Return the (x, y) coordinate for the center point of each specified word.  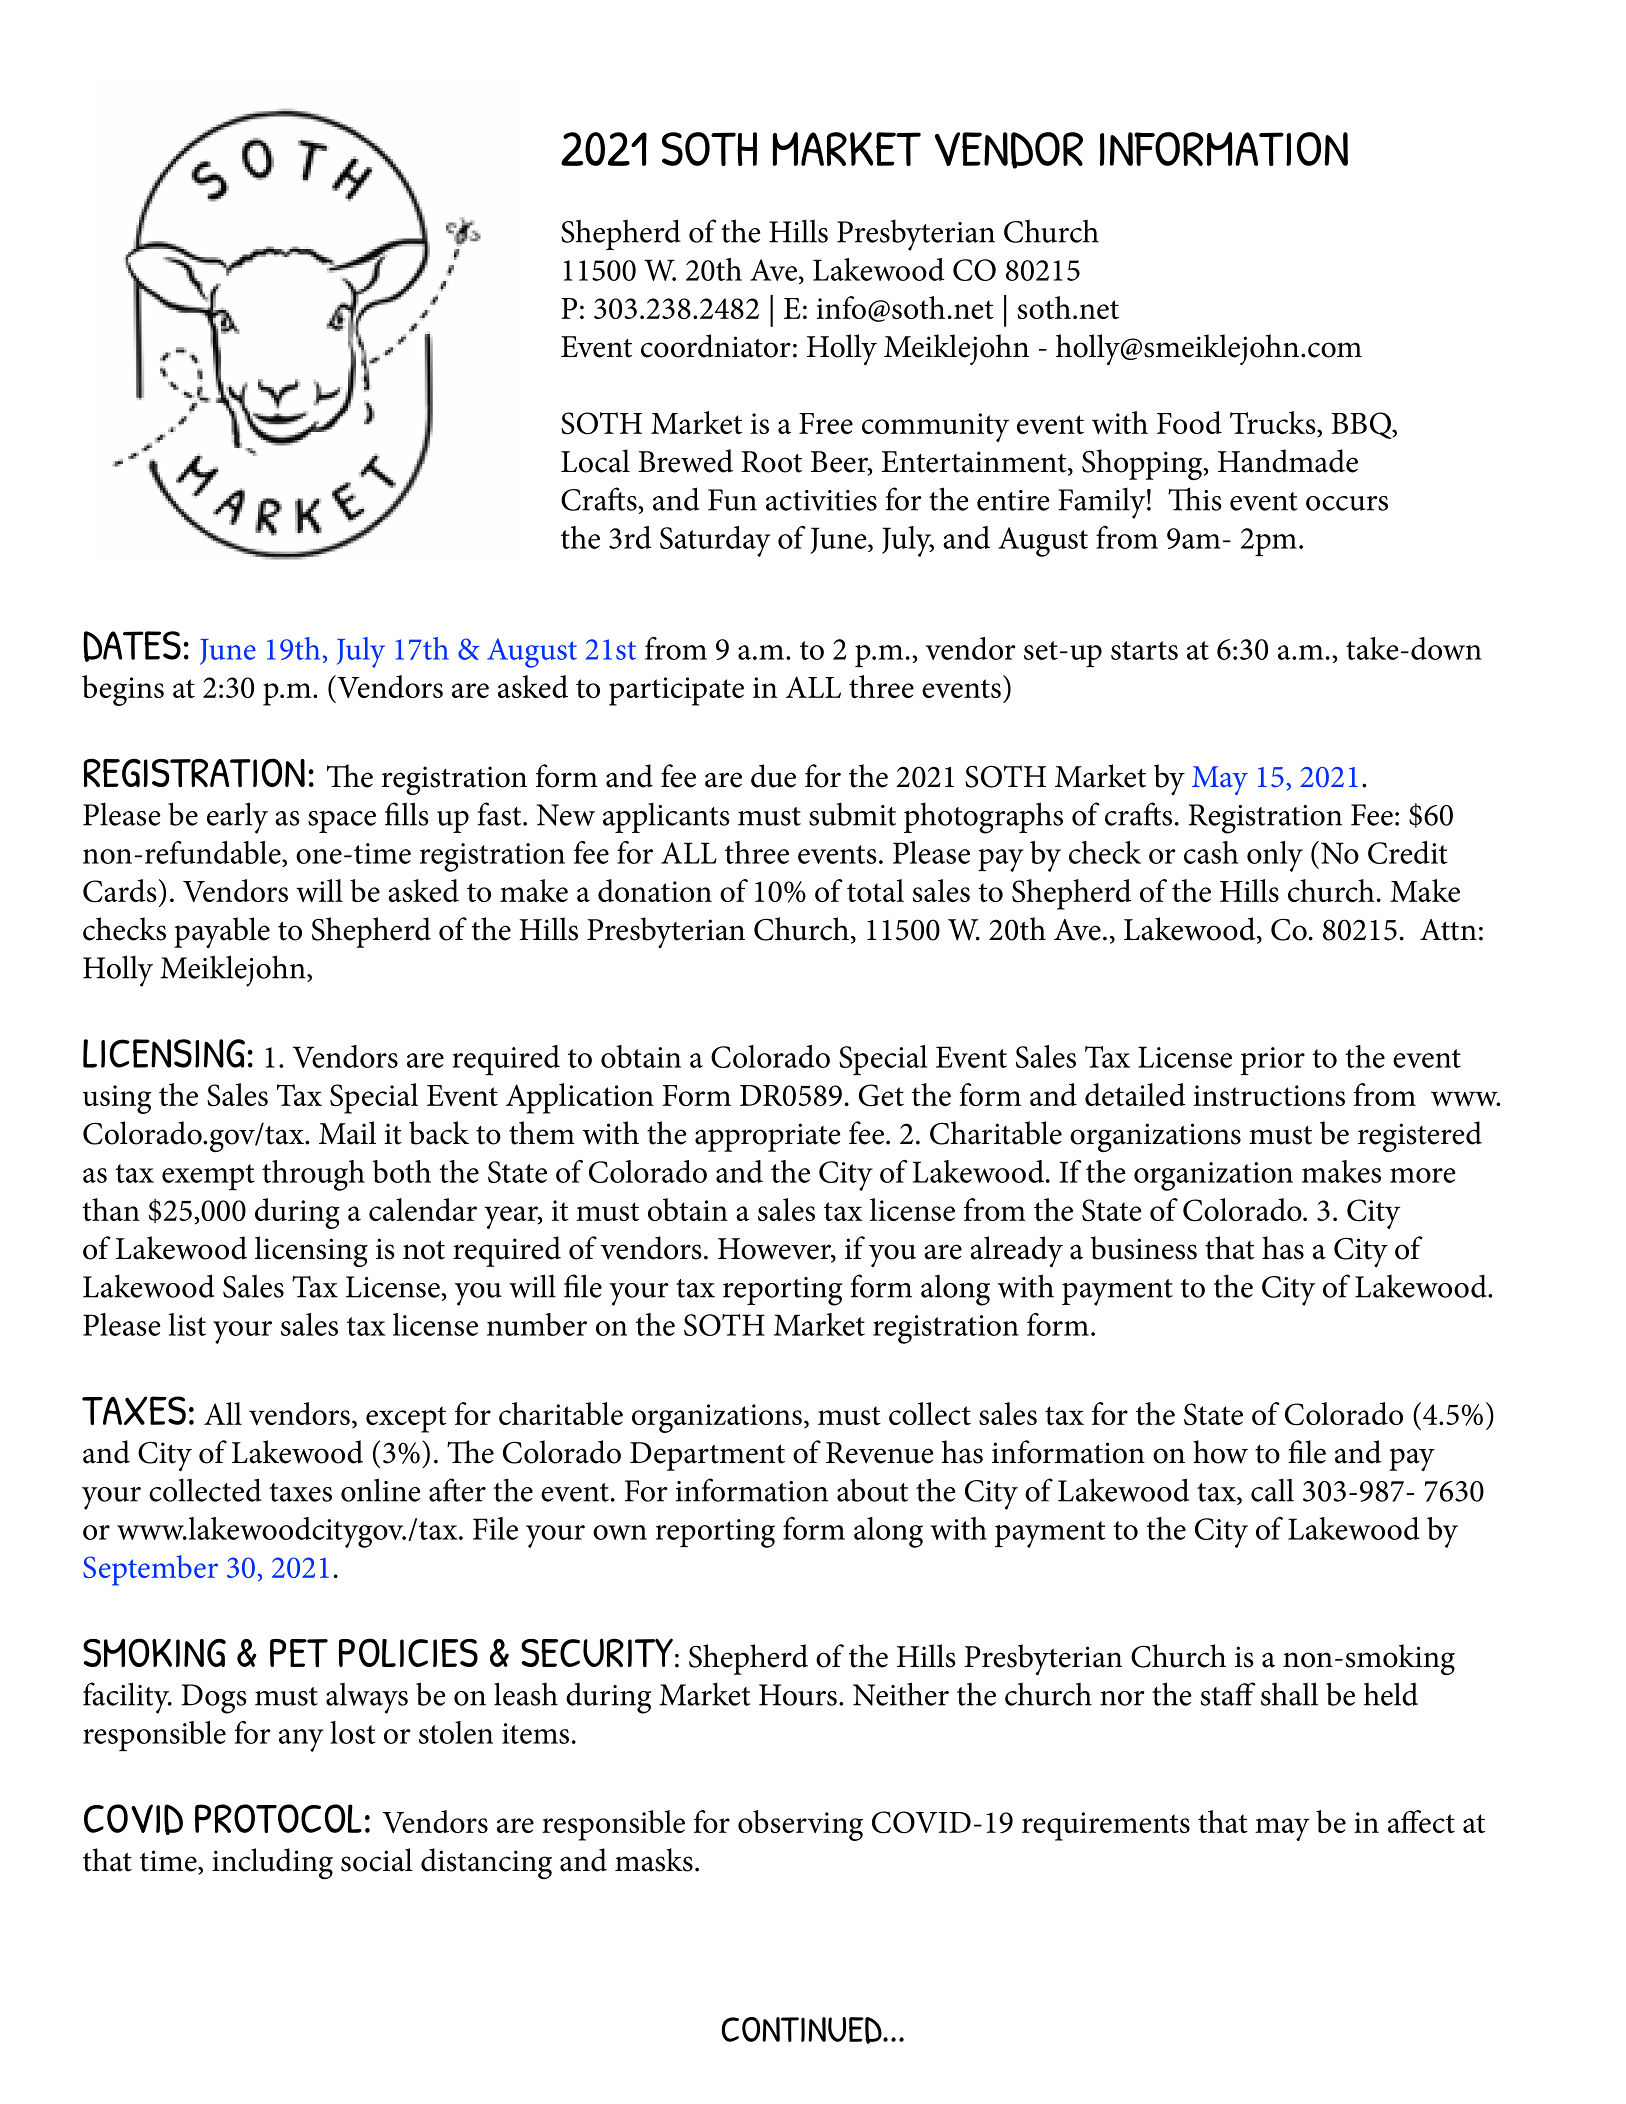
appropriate (768, 1137)
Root (771, 462)
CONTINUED (803, 2030)
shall (1289, 1694)
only (1275, 856)
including (272, 1863)
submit (852, 814)
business (1144, 1248)
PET (299, 1653)
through (313, 1175)
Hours (798, 1695)
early (237, 818)
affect (1421, 1821)
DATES (132, 646)
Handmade (1288, 461)
